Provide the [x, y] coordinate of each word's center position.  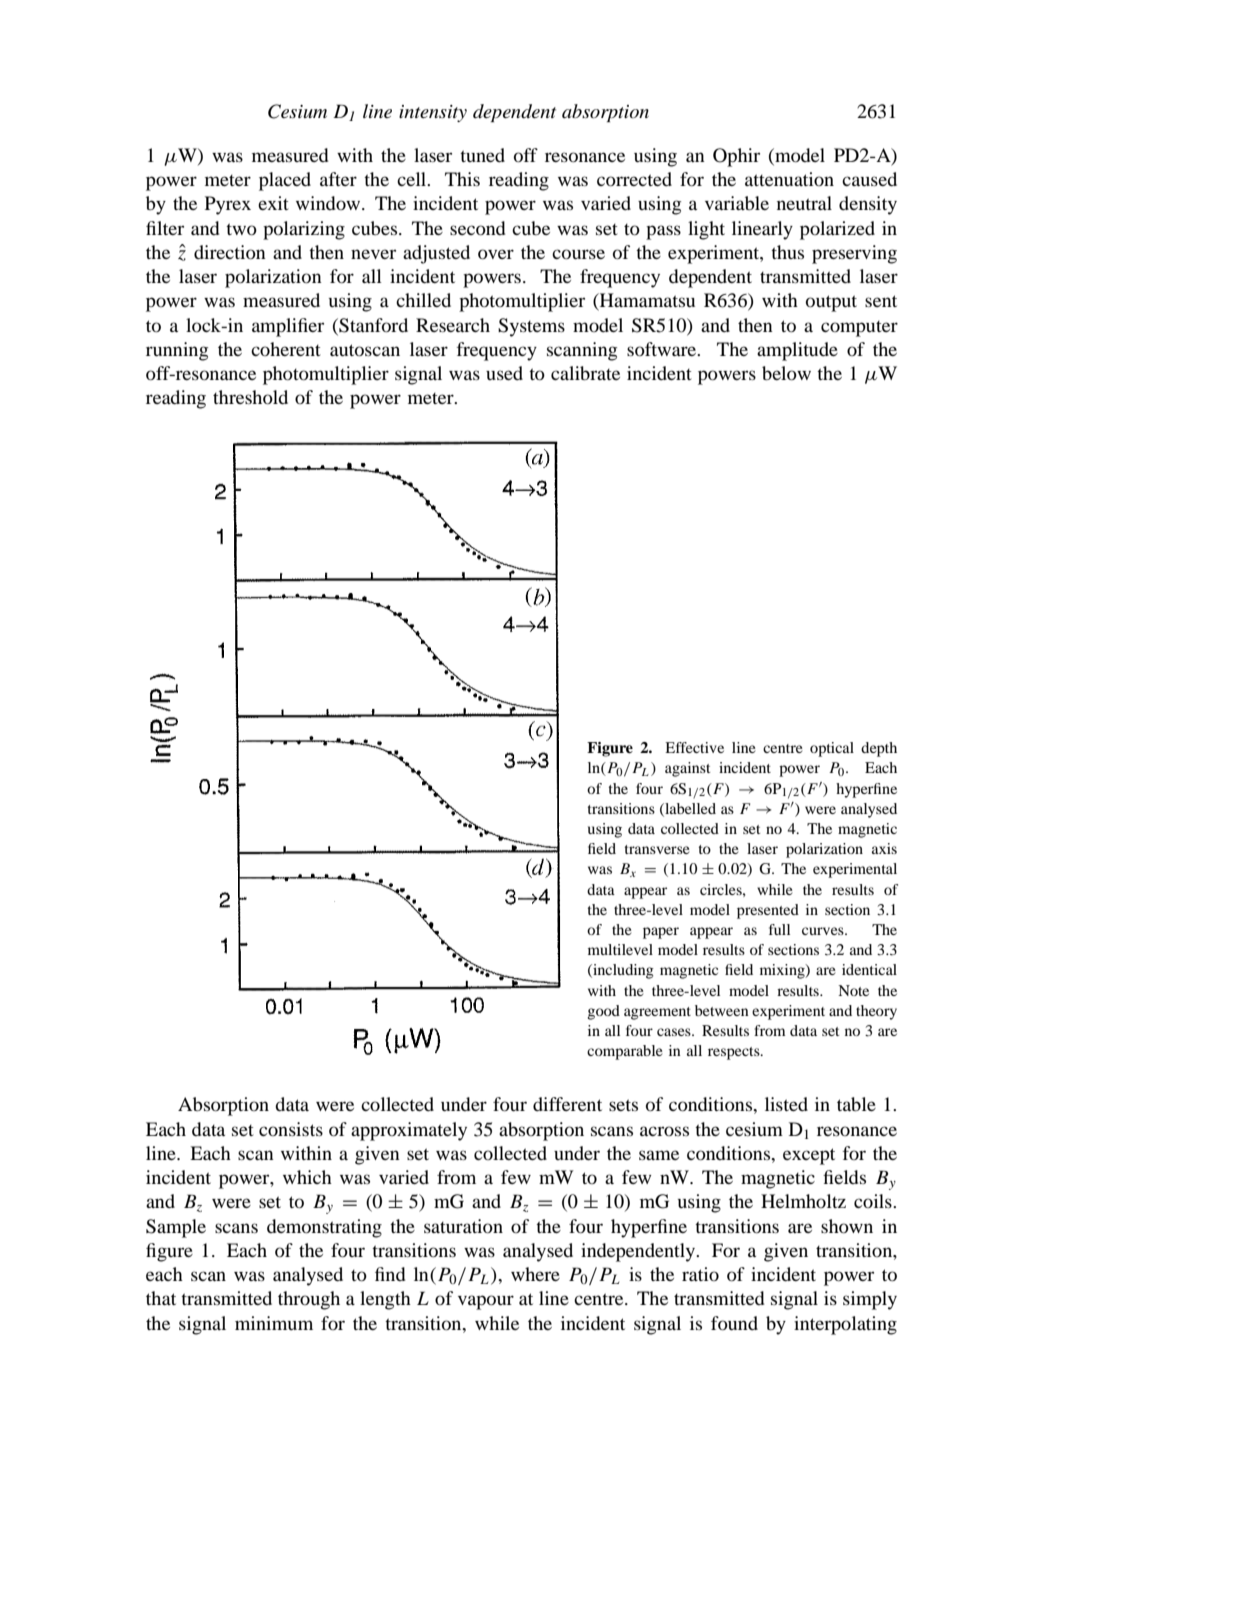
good [603, 1012]
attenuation [789, 179]
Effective [694, 747]
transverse [657, 849]
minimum [274, 1323]
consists [291, 1129]
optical [832, 749]
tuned [482, 155]
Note [853, 990]
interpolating [845, 1325]
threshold [250, 397]
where [535, 1274]
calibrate [585, 373]
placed [285, 181]
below [786, 373]
